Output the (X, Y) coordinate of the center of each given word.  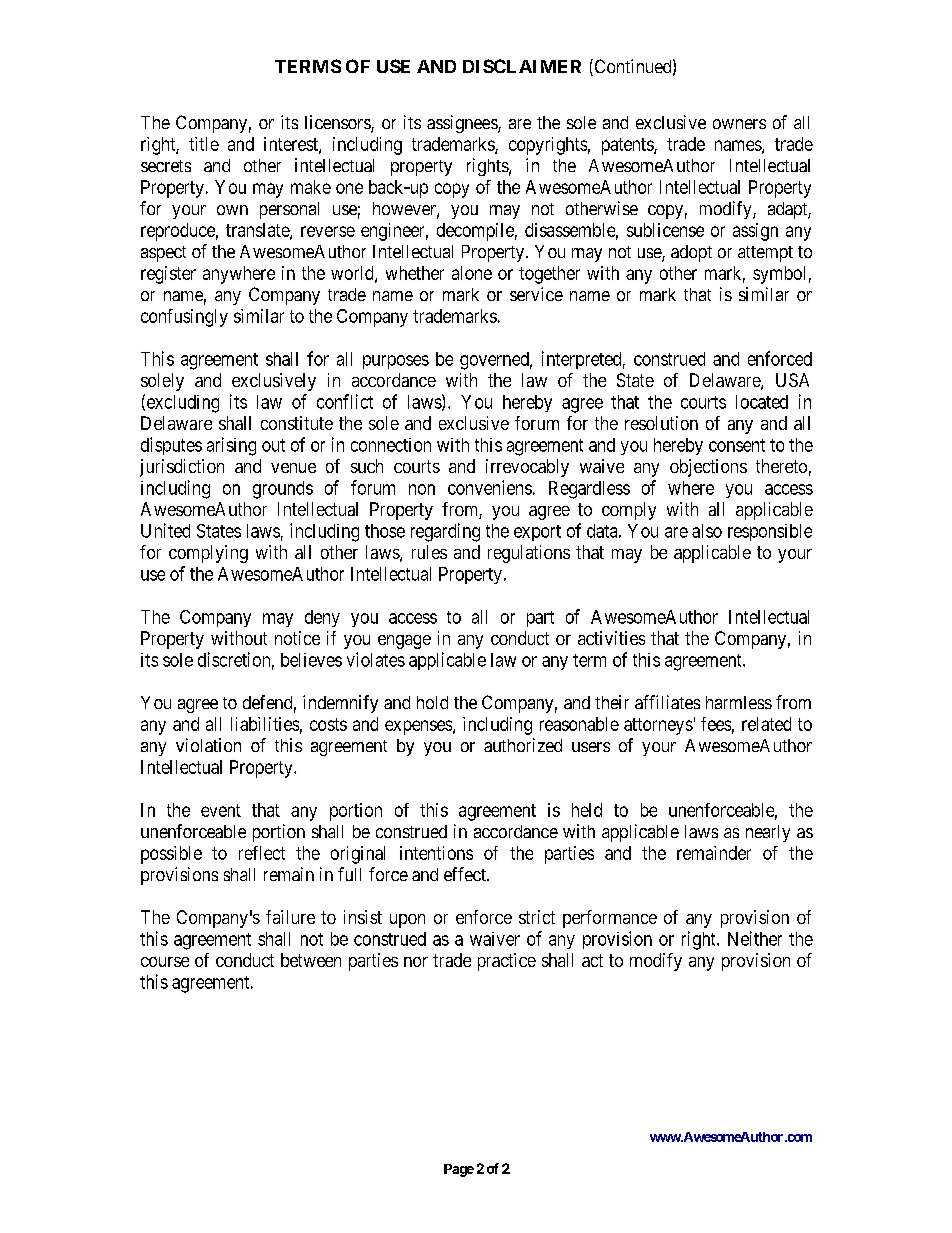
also (707, 531)
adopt (691, 253)
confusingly (184, 318)
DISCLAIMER (522, 66)
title (204, 144)
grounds (283, 490)
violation (208, 745)
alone (472, 273)
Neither (755, 938)
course (165, 962)
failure (290, 917)
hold (432, 702)
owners (739, 124)
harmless (739, 702)
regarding (445, 532)
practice (507, 962)
